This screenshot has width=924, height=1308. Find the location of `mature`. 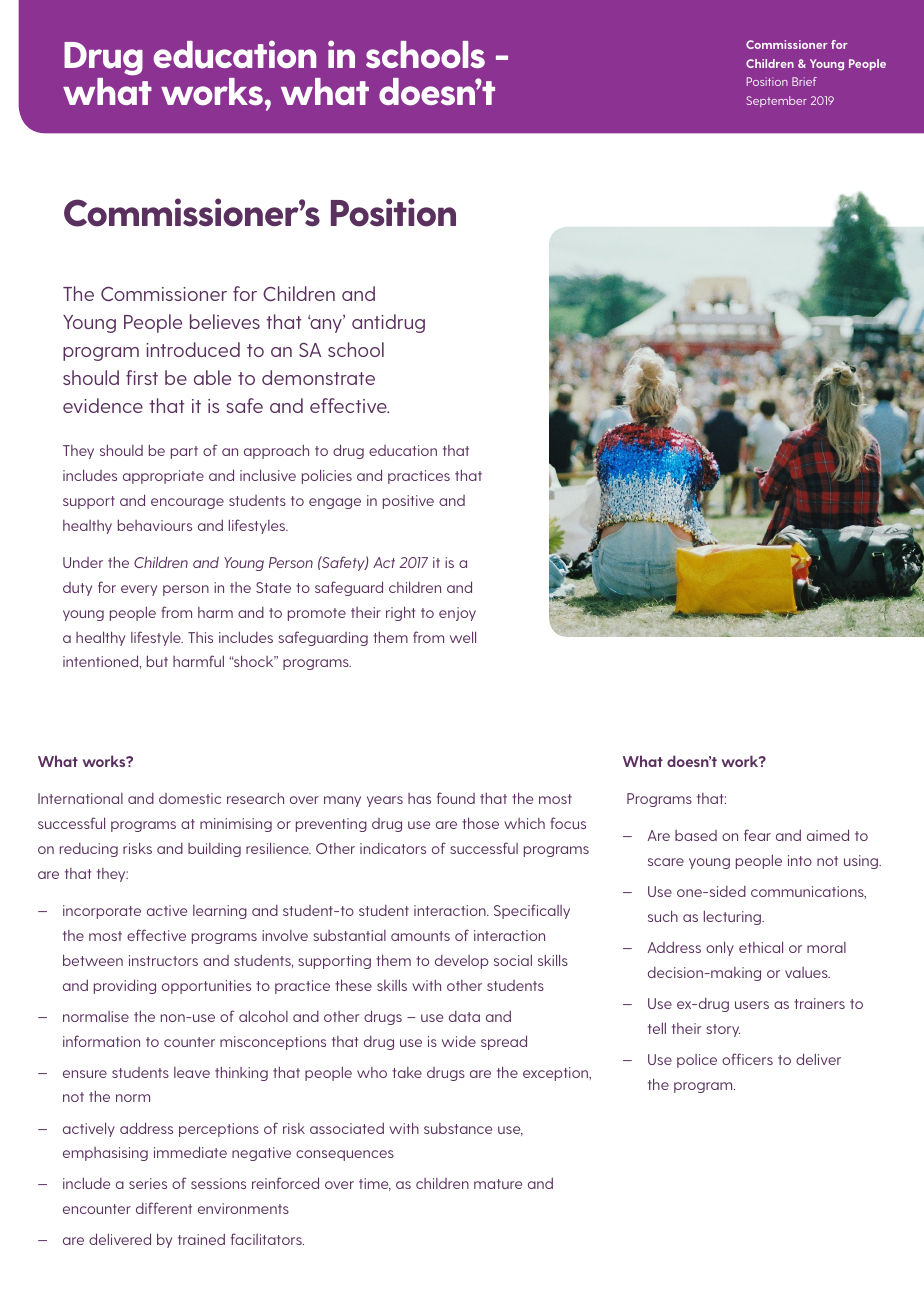

mature is located at coordinates (498, 1184).
